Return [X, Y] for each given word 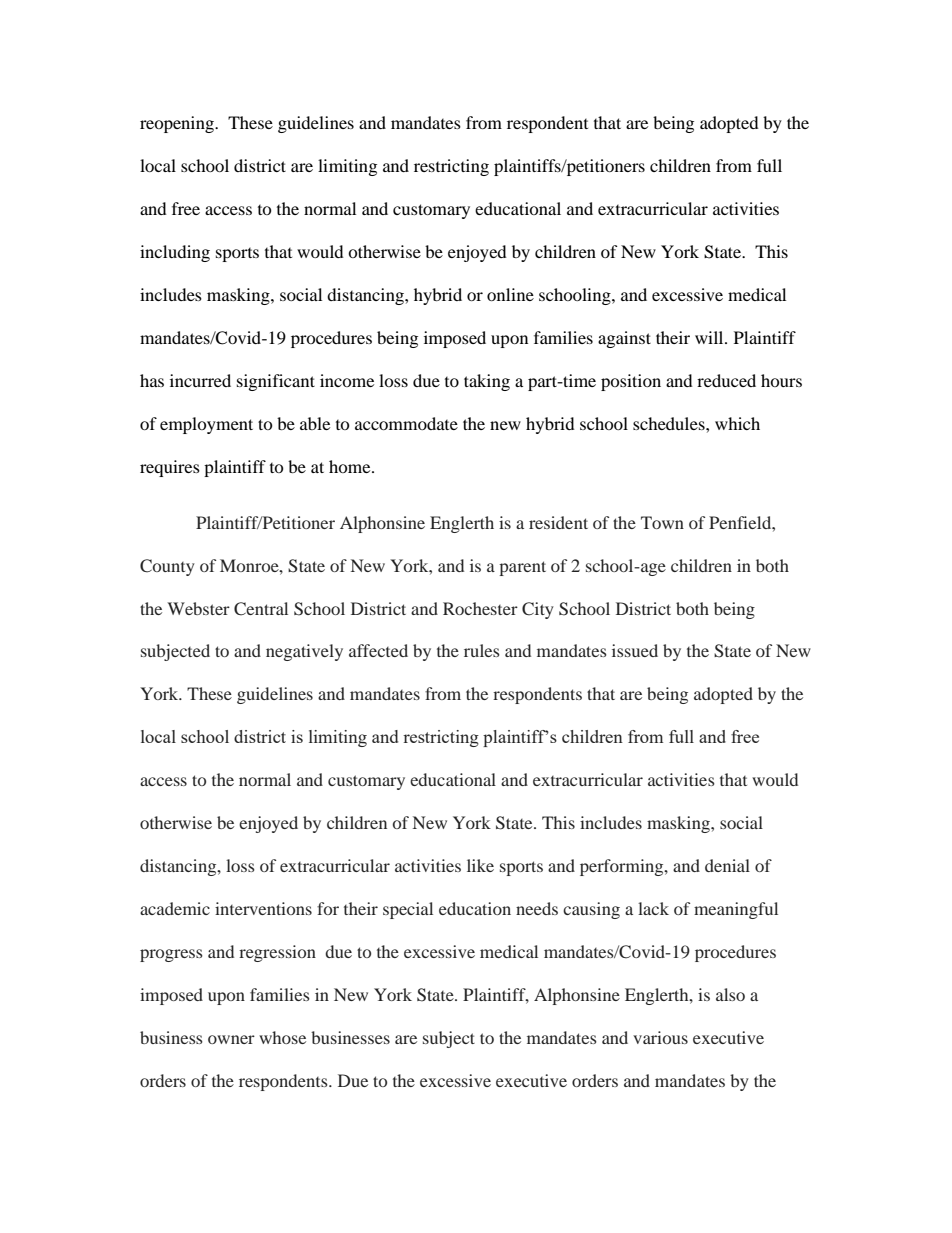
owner [231, 1039]
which [737, 423]
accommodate [406, 423]
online [510, 294]
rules [482, 650]
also [730, 994]
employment [206, 425]
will [710, 337]
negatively [304, 652]
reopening [178, 124]
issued [635, 650]
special [408, 910]
